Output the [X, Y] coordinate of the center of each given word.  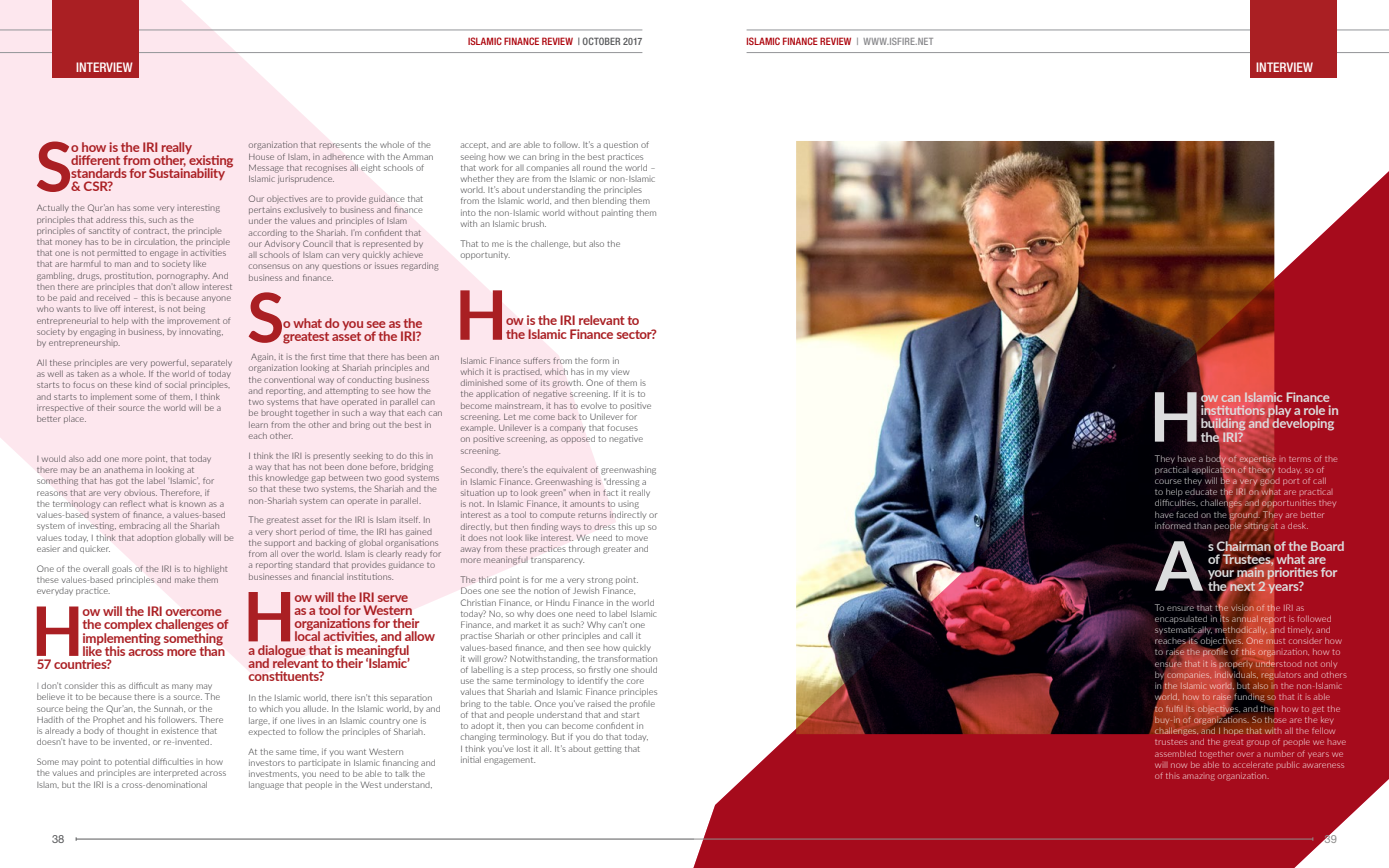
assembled [1175, 754]
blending [610, 201]
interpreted [176, 773]
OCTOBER [601, 41]
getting [608, 749]
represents [340, 145]
